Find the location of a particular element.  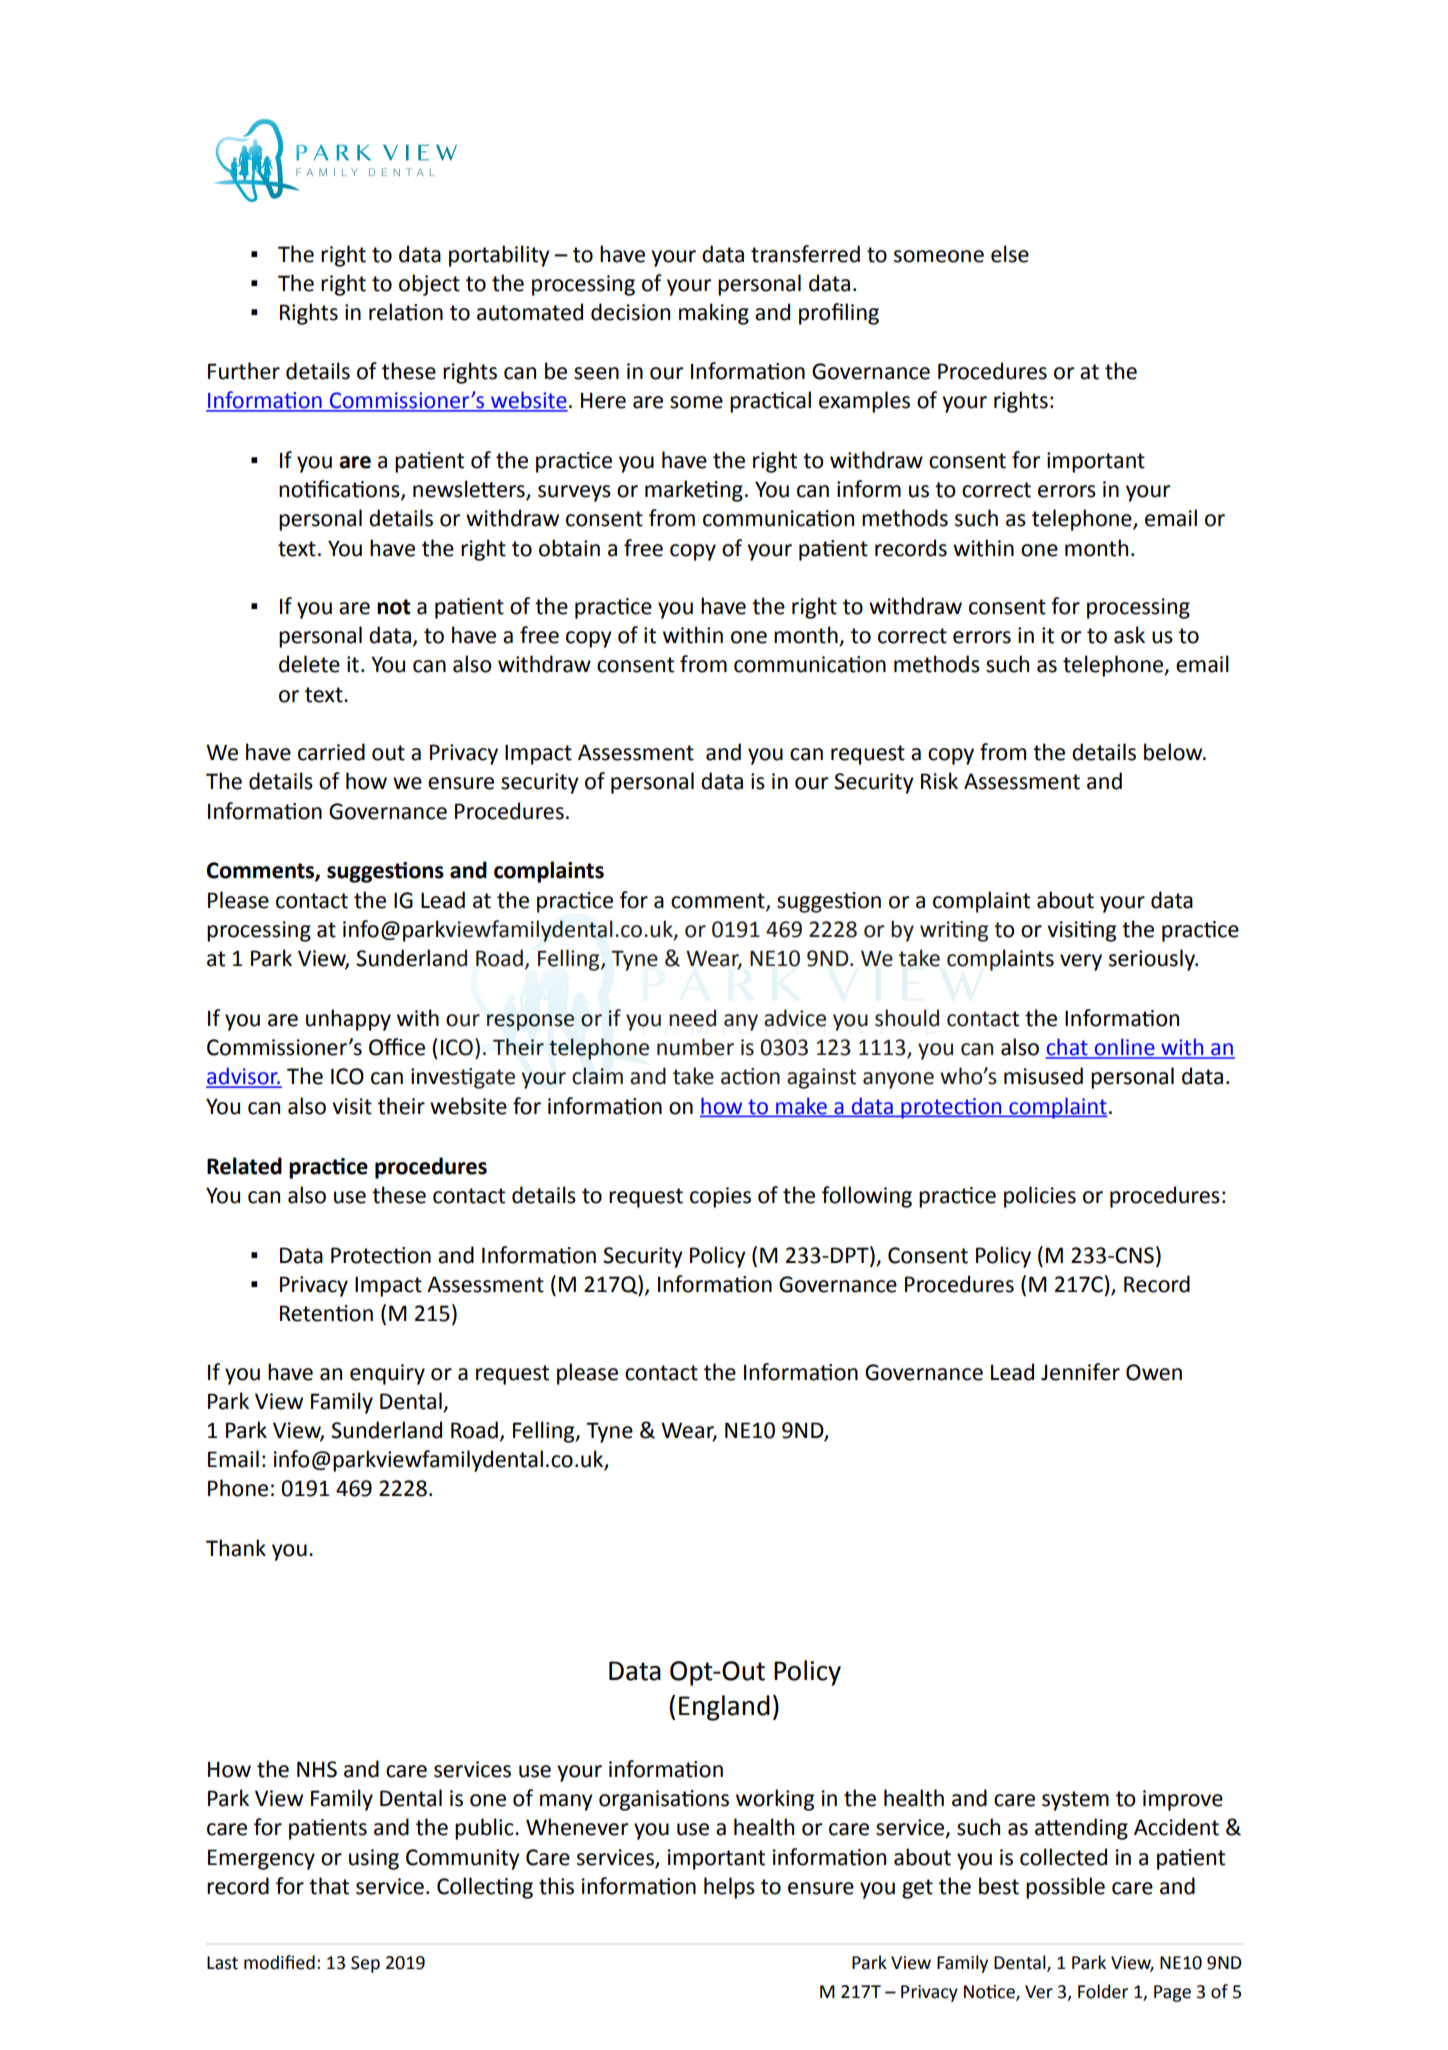

Office is located at coordinates (397, 1047).
